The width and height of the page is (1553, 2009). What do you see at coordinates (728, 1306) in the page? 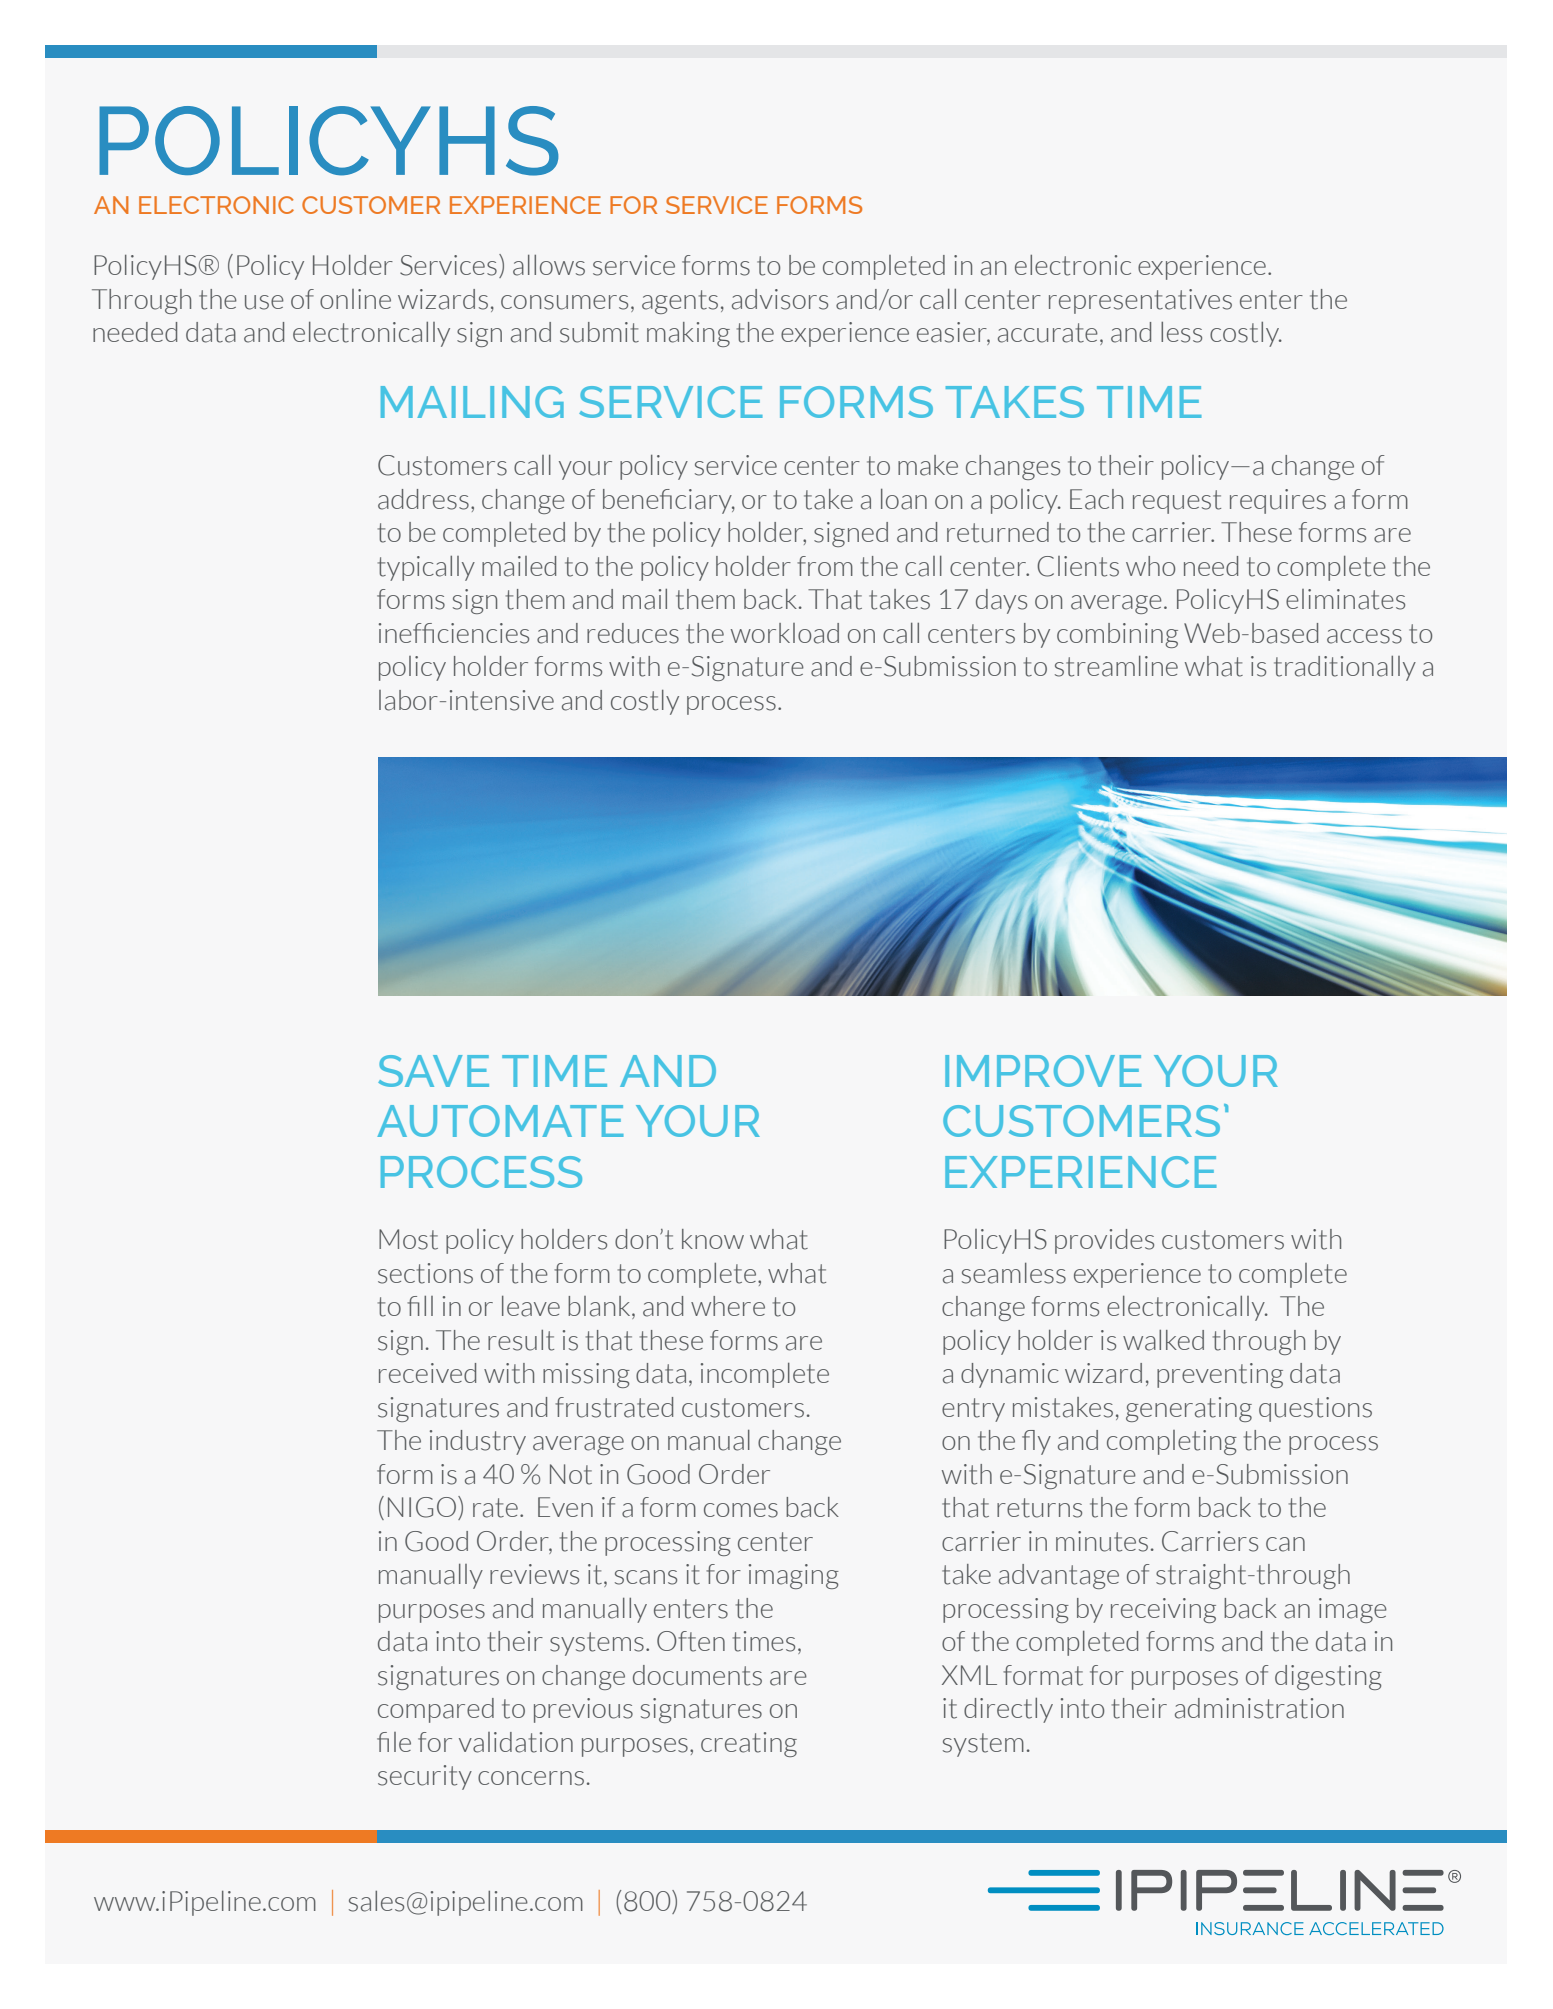
I see `where` at bounding box center [728, 1306].
